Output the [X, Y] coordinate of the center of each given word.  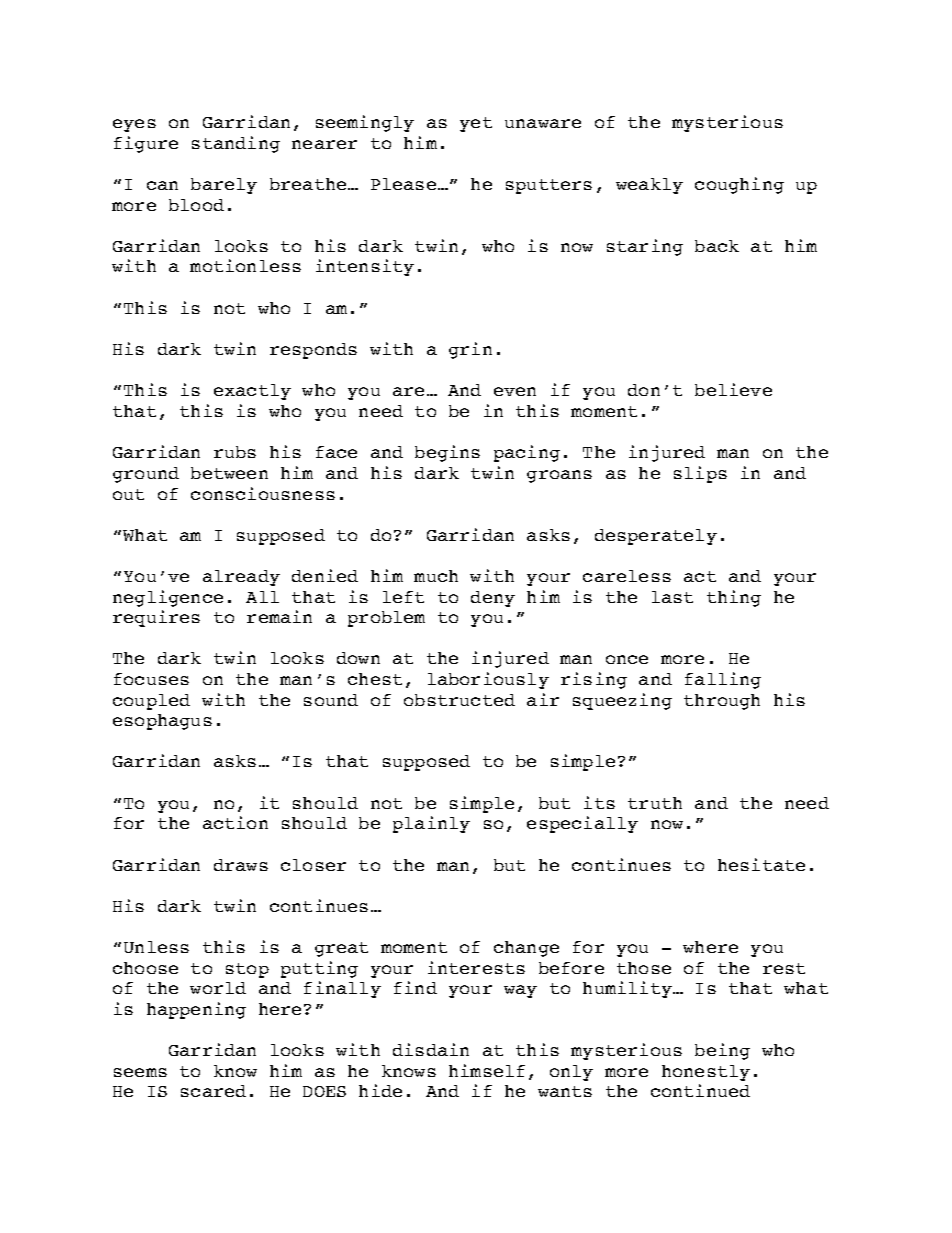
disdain [431, 1049]
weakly [649, 186]
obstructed [459, 700]
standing [236, 144]
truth [655, 803]
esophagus [162, 722]
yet [476, 124]
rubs [235, 452]
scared [213, 1091]
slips [700, 474]
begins [447, 453]
